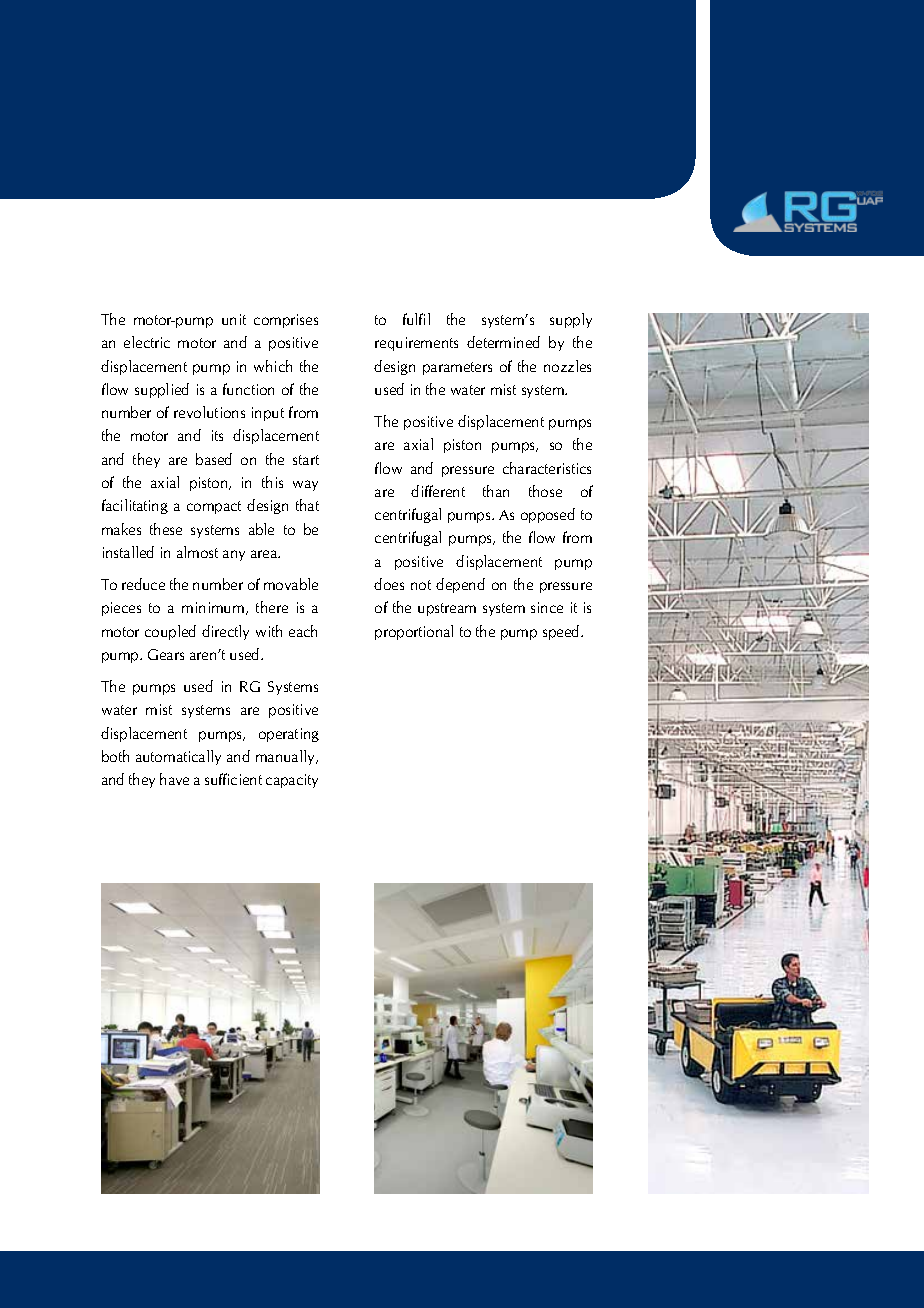 This page has width=924, height=1308. Describe the element at coordinates (562, 632) in the page. I see `speed` at that location.
